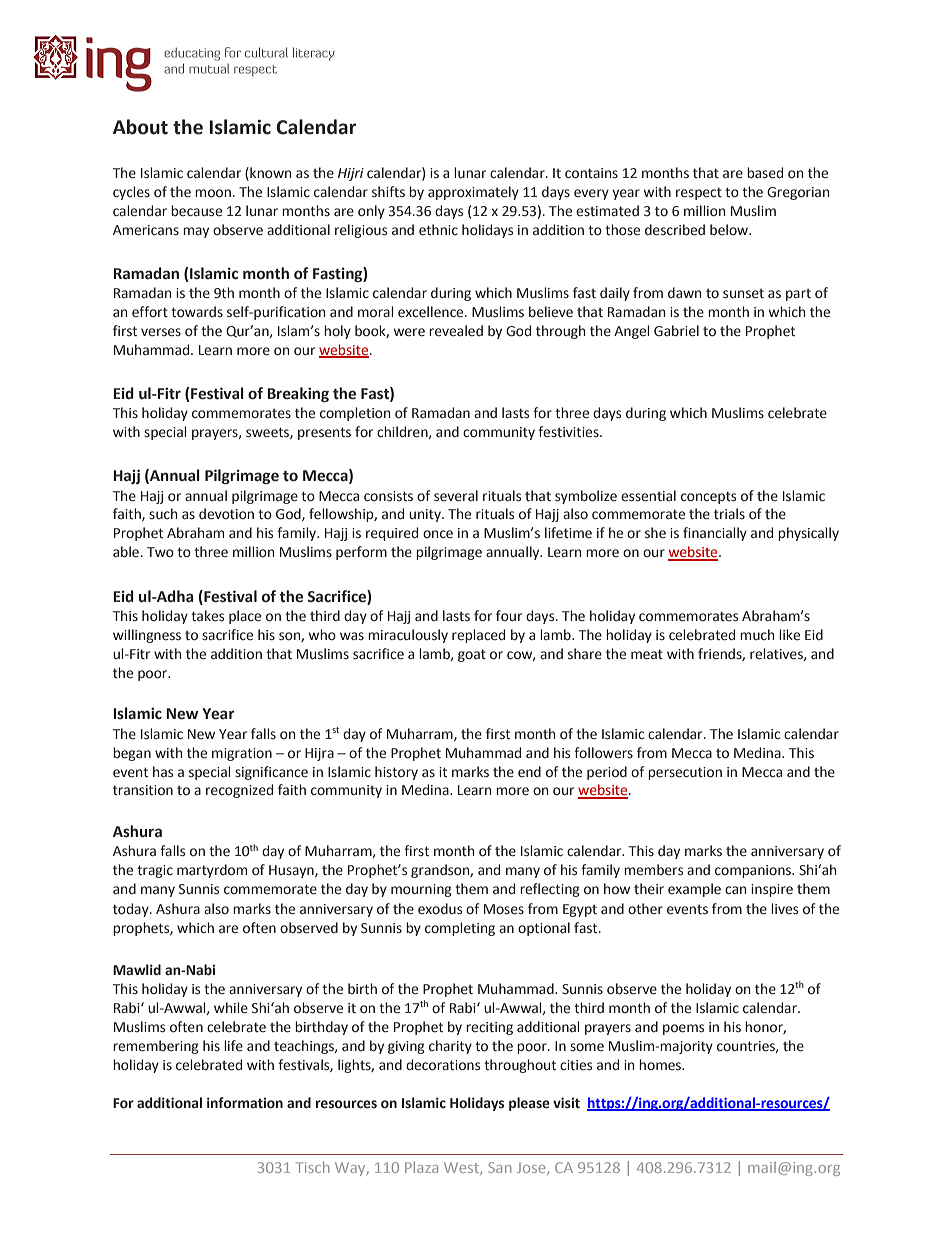  What do you see at coordinates (213, 193) in the image?
I see `moon` at bounding box center [213, 193].
